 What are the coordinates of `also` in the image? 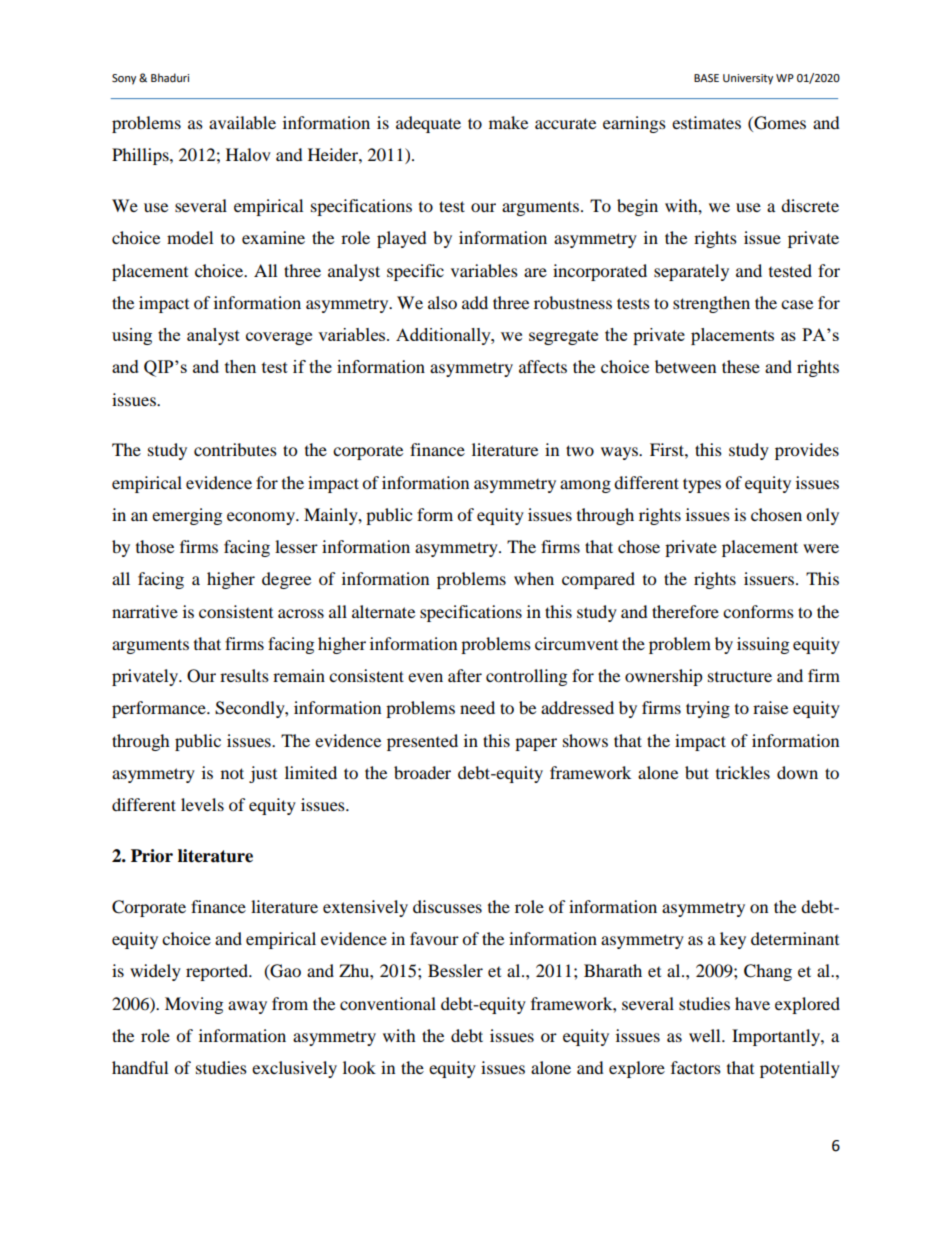 It's located at (442, 302).
